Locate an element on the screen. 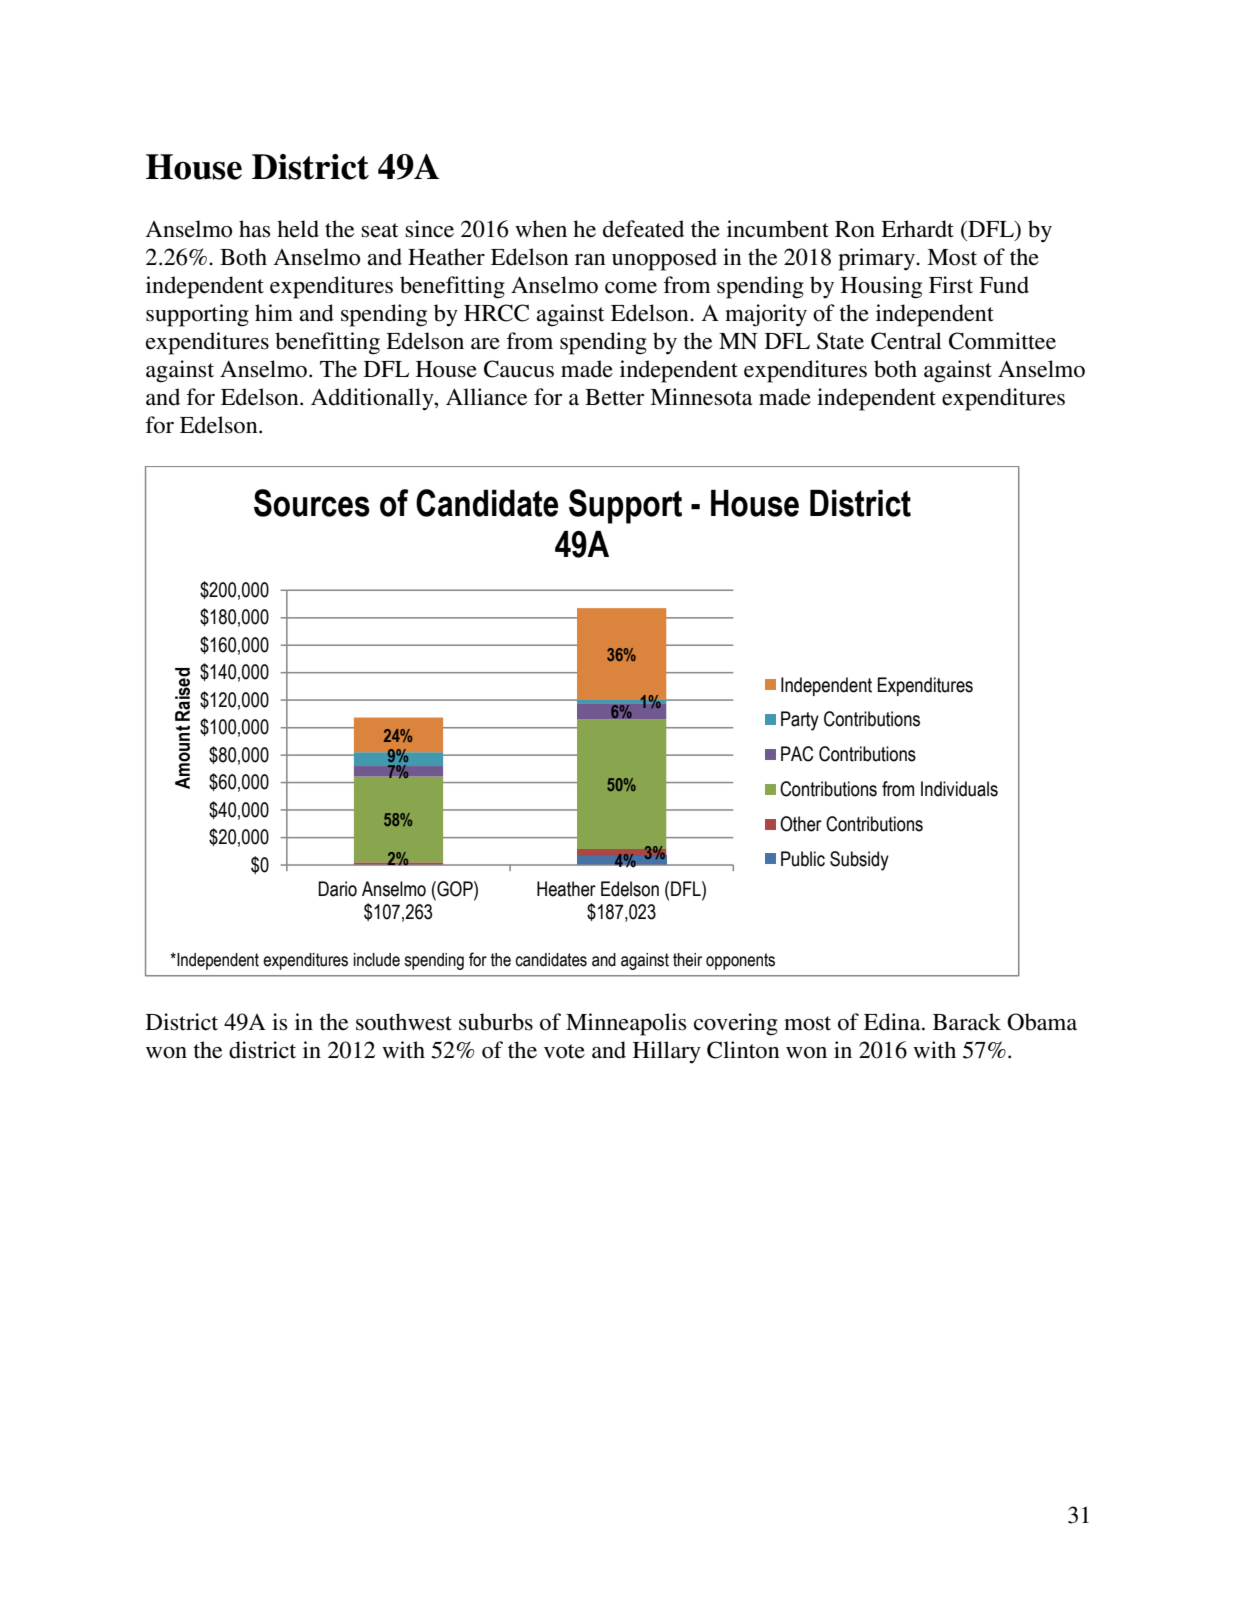 The width and height of the screenshot is (1237, 1601). Minneapolis is located at coordinates (626, 1024).
